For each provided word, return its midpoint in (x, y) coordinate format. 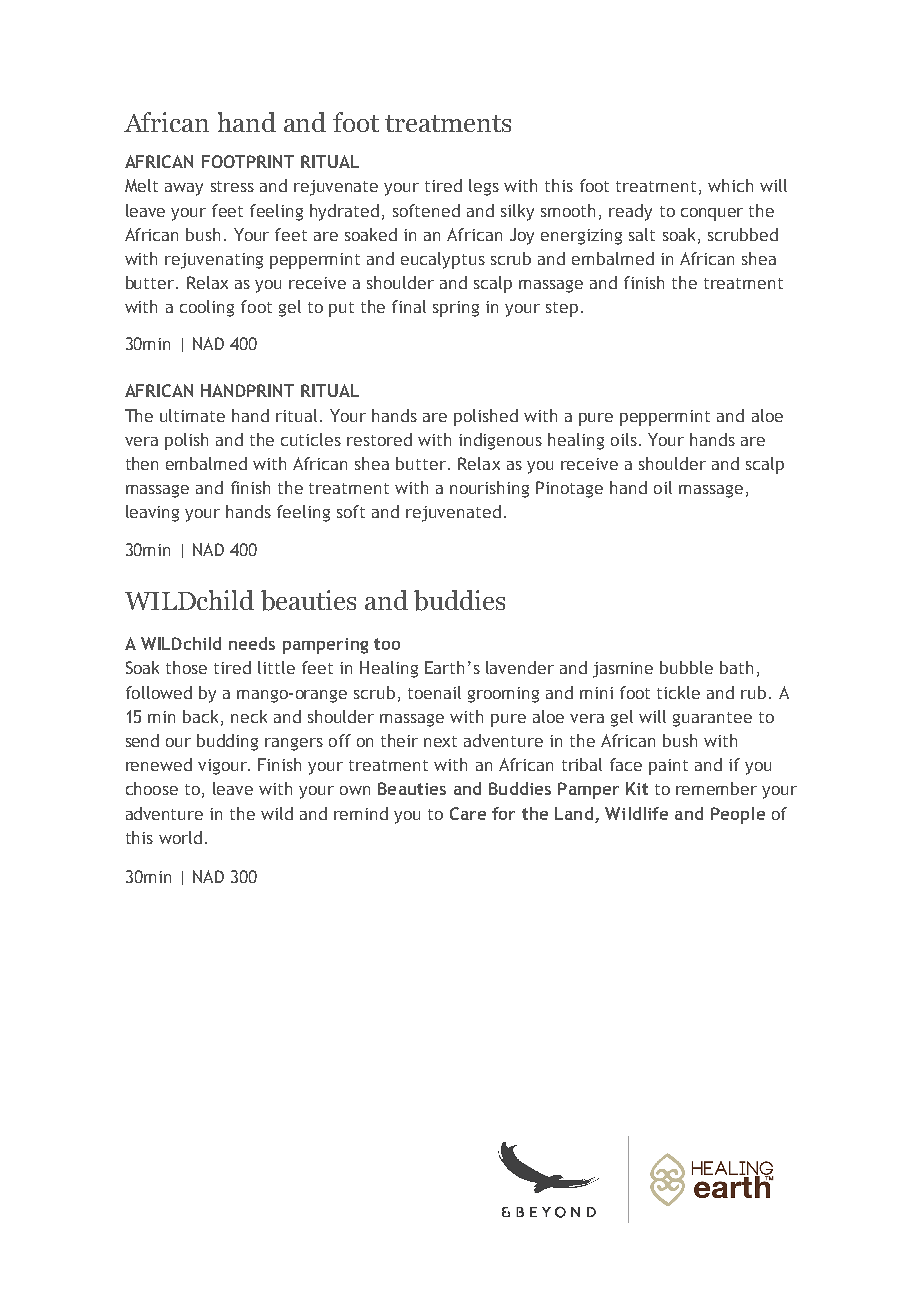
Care (468, 813)
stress (232, 186)
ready (630, 212)
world (180, 837)
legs (484, 187)
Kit (637, 788)
